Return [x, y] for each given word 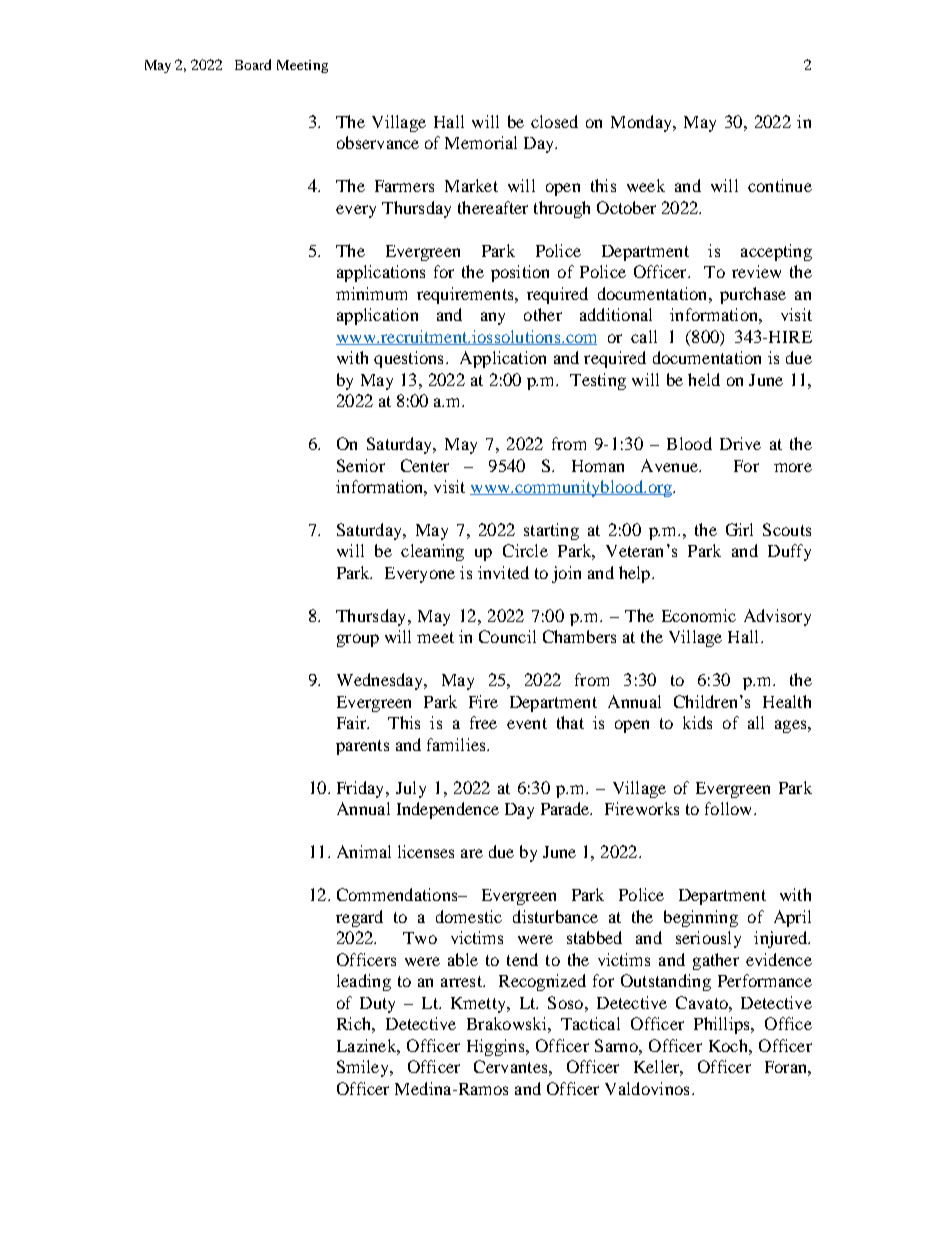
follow [730, 808]
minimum [371, 293]
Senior [361, 465]
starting [551, 531]
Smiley [364, 1068]
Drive [740, 443]
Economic [699, 615]
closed [554, 121]
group [358, 640]
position [520, 273]
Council [507, 636]
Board [253, 64]
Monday [642, 123]
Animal [364, 851]
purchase [753, 295]
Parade [566, 808]
